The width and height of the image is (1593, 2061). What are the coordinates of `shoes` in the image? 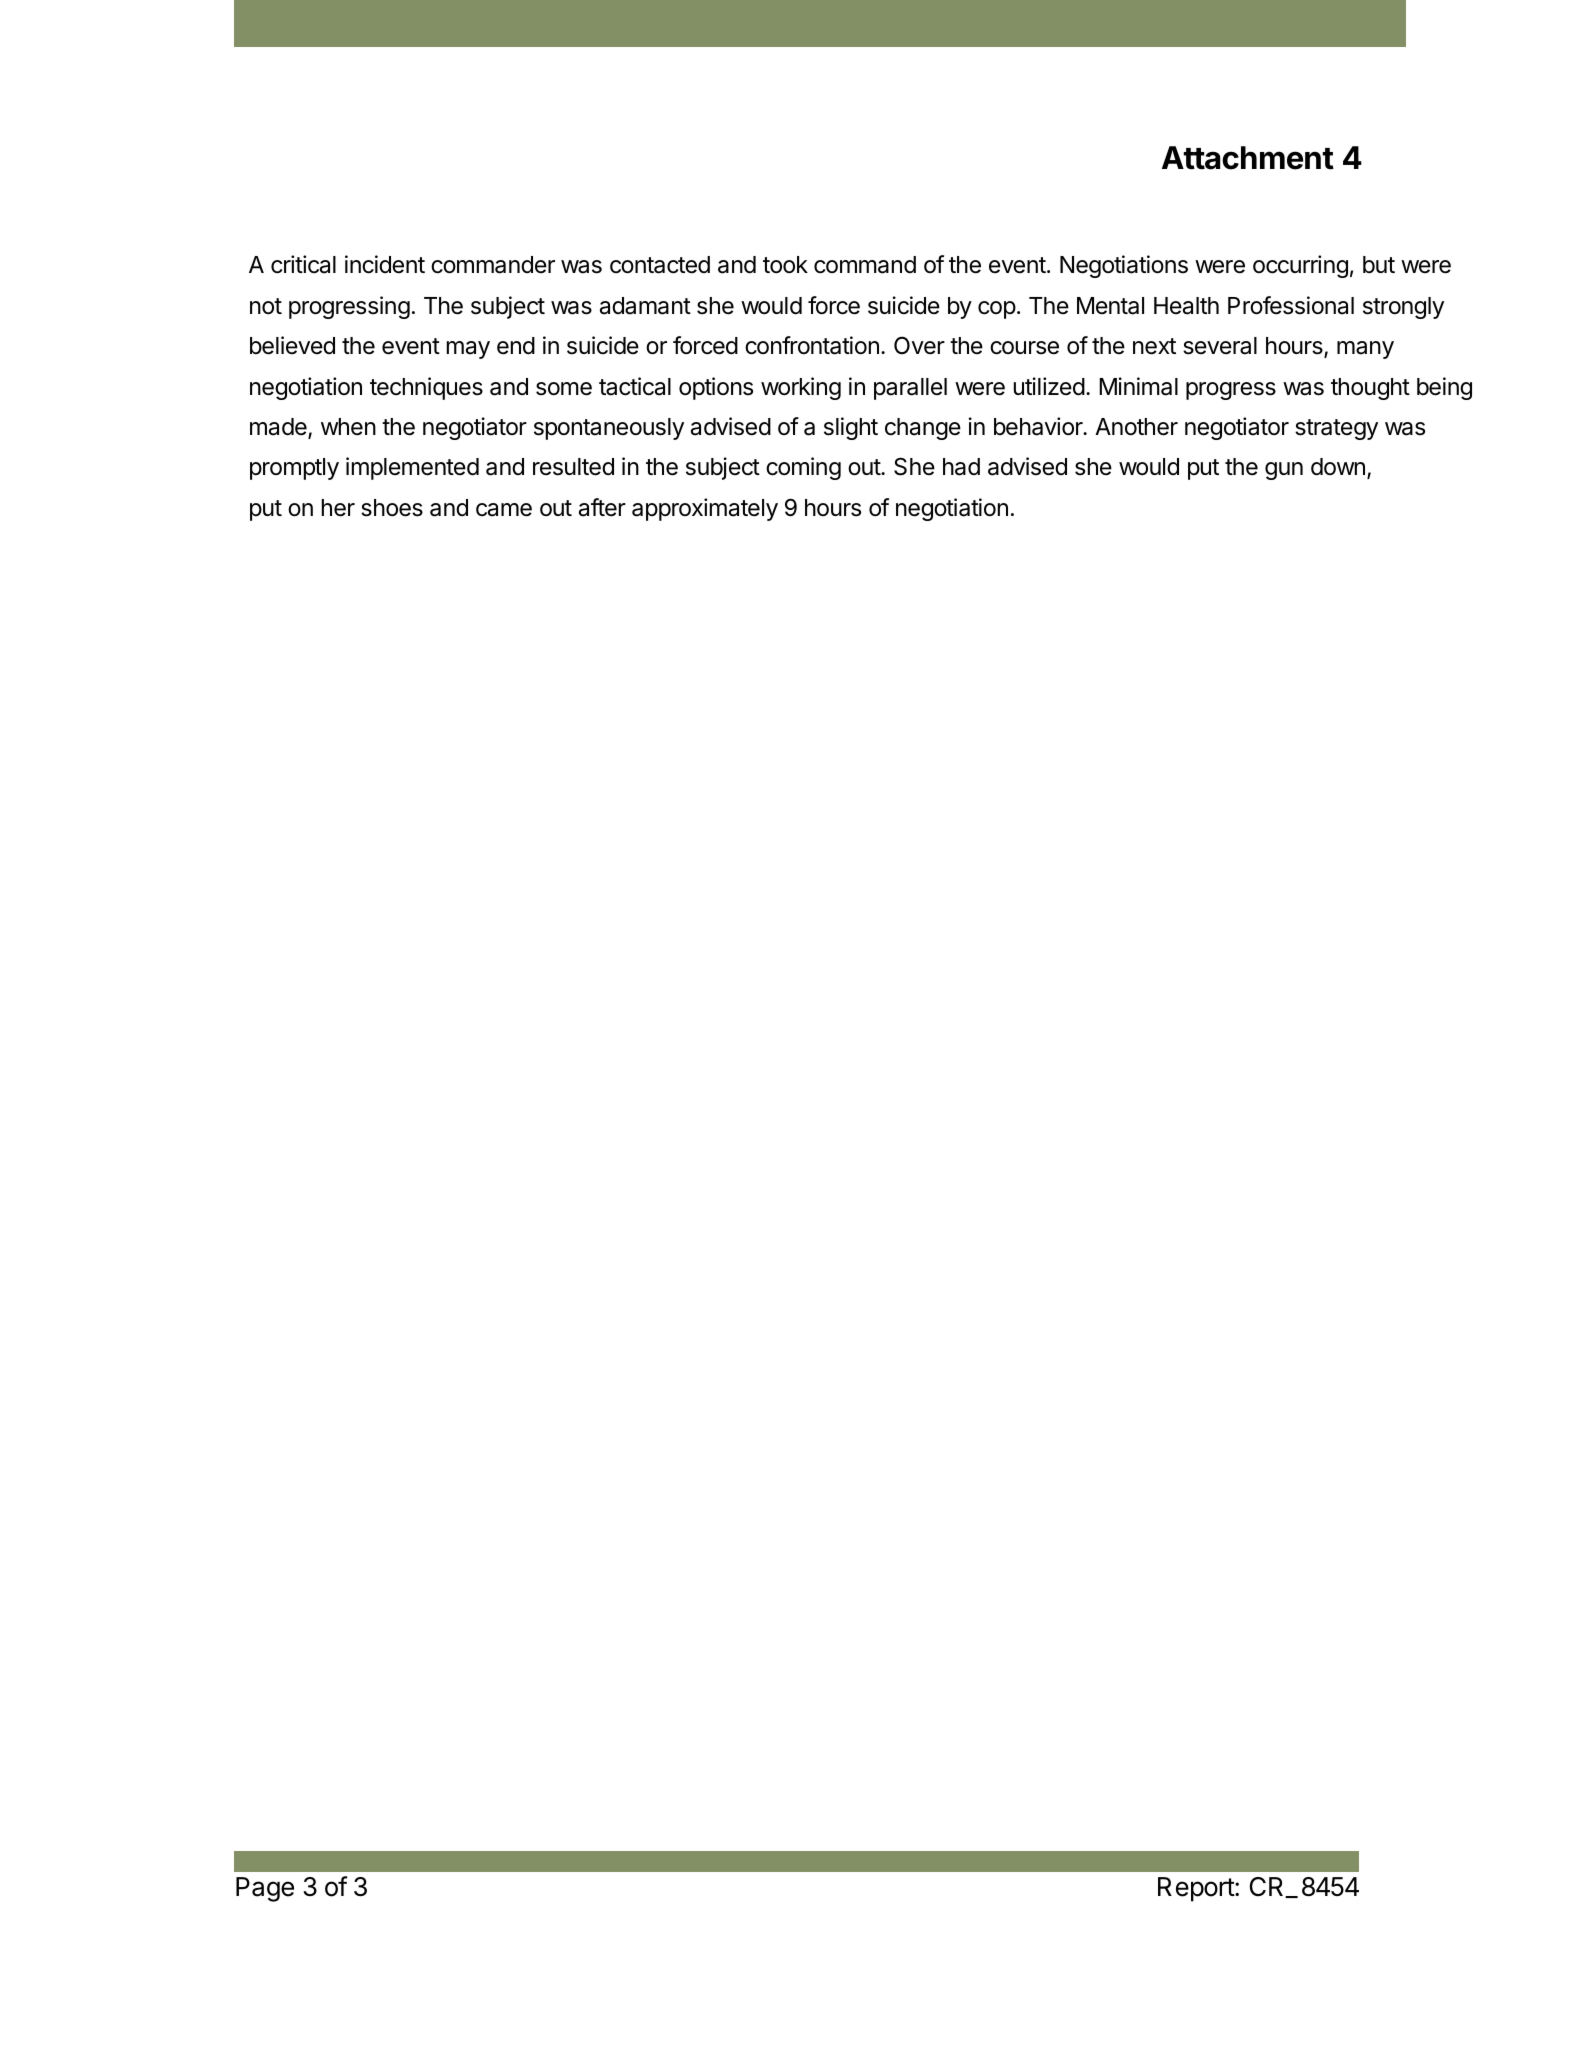 It's located at (392, 508).
